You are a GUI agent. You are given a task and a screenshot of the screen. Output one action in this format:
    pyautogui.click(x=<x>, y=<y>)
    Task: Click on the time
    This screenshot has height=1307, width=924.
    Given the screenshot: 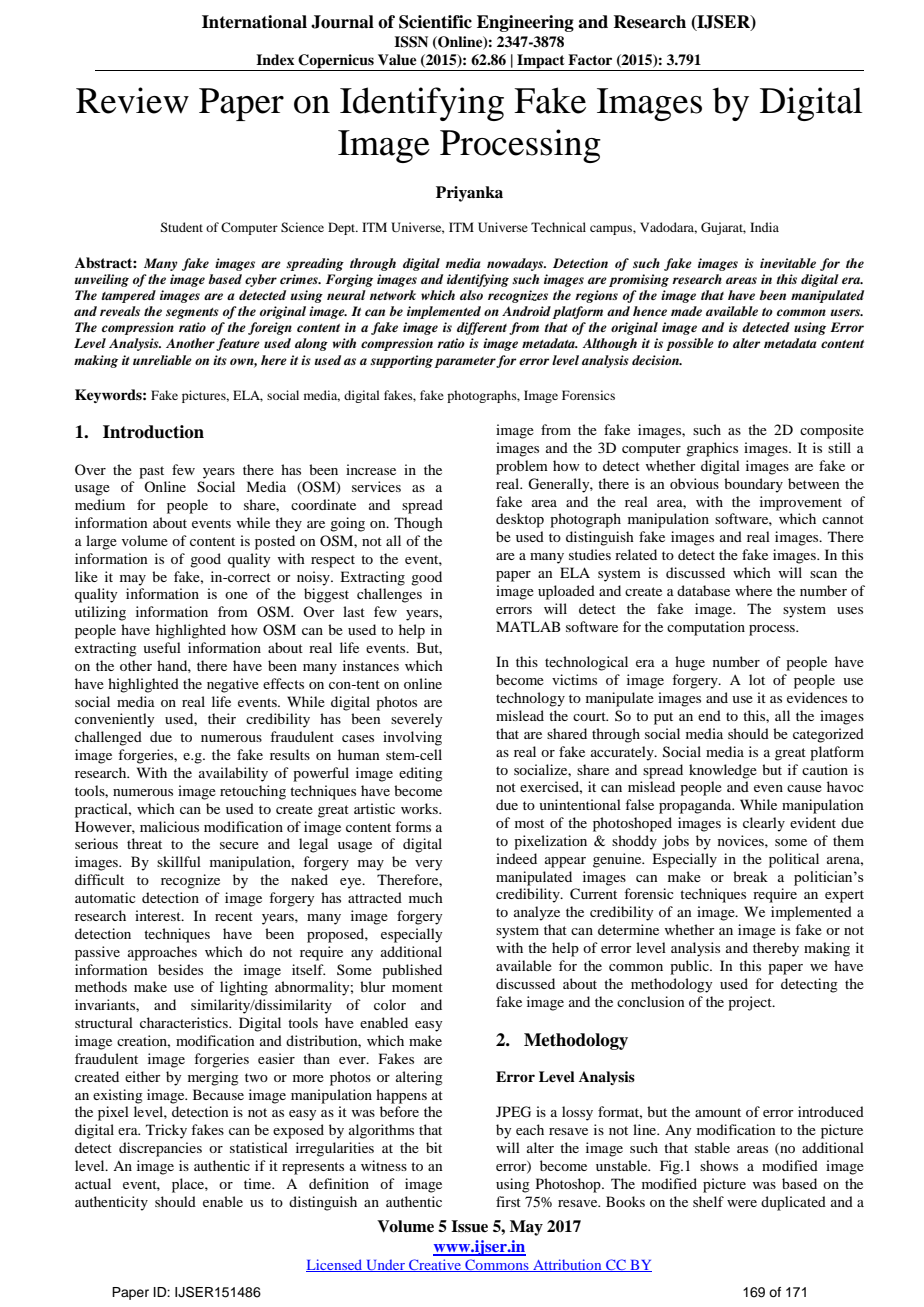 What is the action you would take?
    pyautogui.click(x=259, y=1183)
